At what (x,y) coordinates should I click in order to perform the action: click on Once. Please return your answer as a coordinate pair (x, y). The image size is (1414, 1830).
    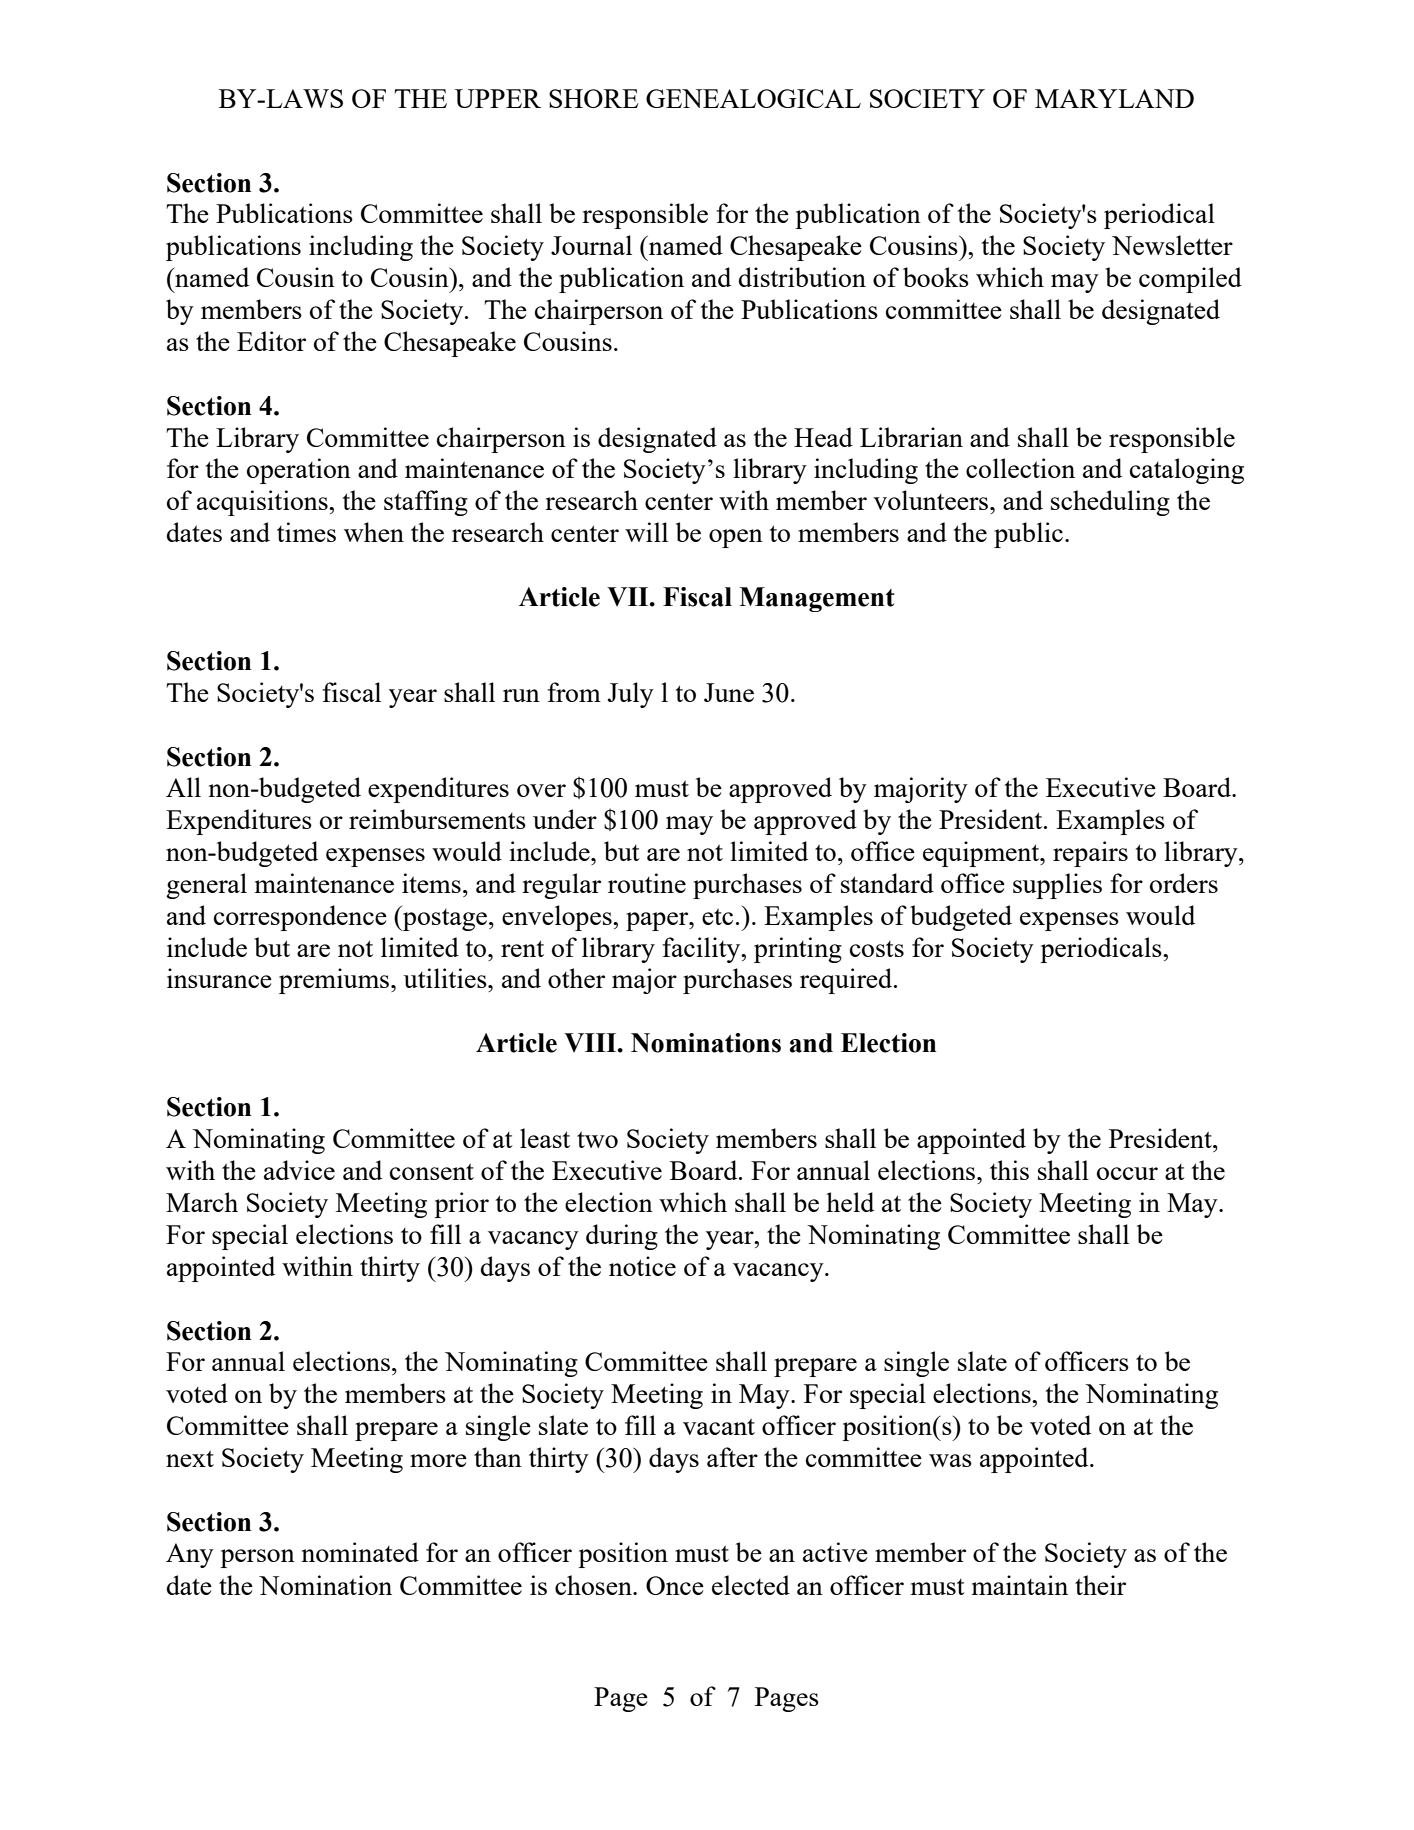
    Looking at the image, I should click on (675, 1585).
